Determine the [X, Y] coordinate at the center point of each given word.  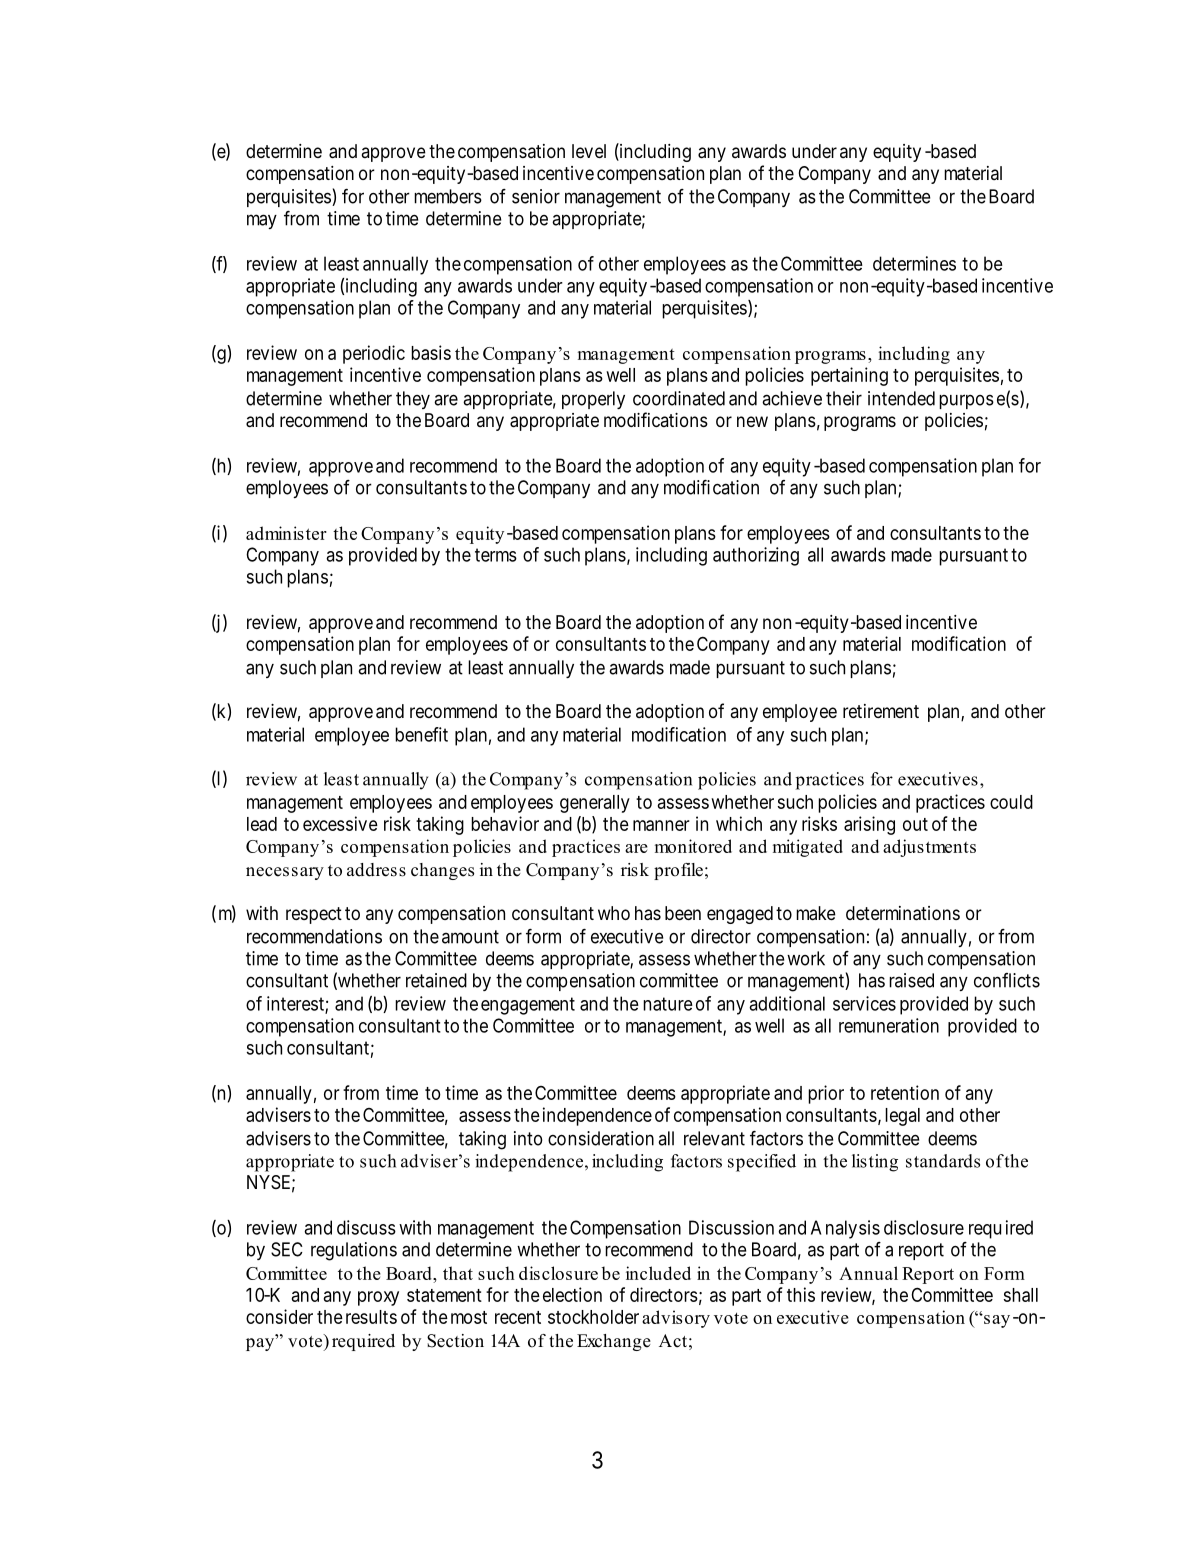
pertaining [849, 376]
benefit [421, 734]
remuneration [889, 1025]
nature [668, 1004]
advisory [676, 1319]
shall [1021, 1295]
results [371, 1317]
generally [595, 804]
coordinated [679, 398]
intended [901, 398]
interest [296, 1004]
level [589, 151]
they [413, 400]
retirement [881, 711]
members [448, 196]
